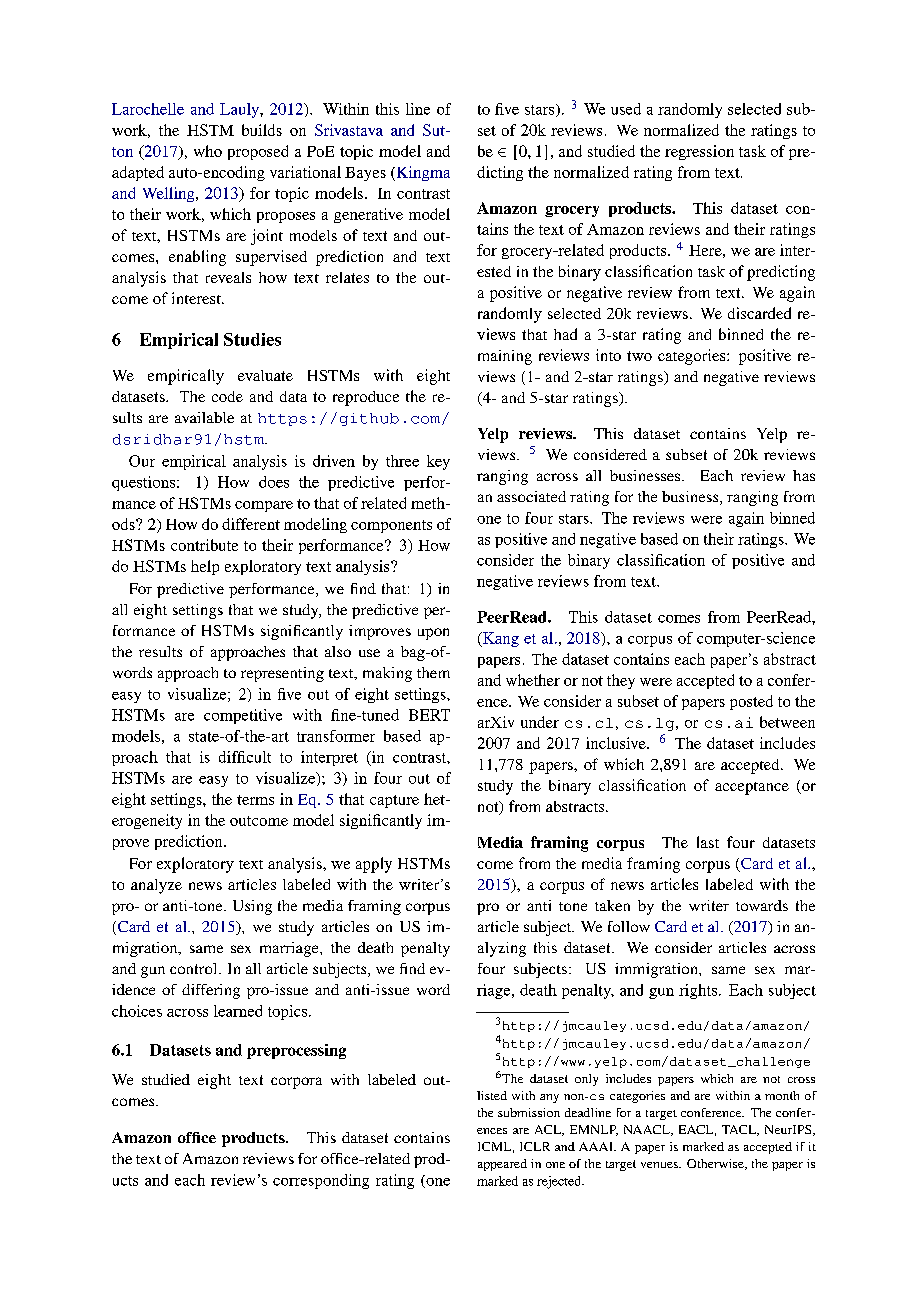  What do you see at coordinates (374, 865) in the image?
I see `apply` at bounding box center [374, 865].
